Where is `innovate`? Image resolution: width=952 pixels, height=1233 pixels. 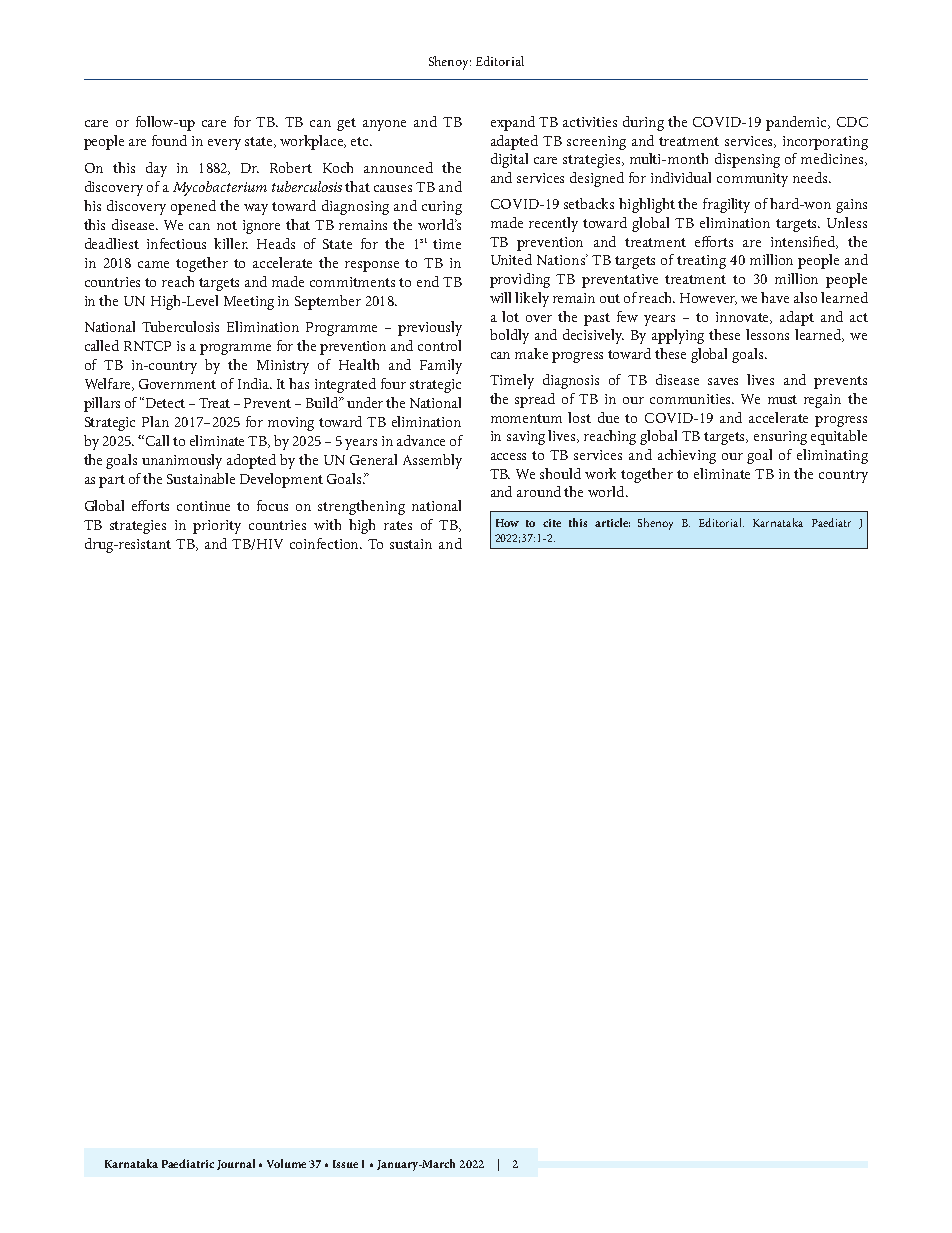 innovate is located at coordinates (744, 318).
